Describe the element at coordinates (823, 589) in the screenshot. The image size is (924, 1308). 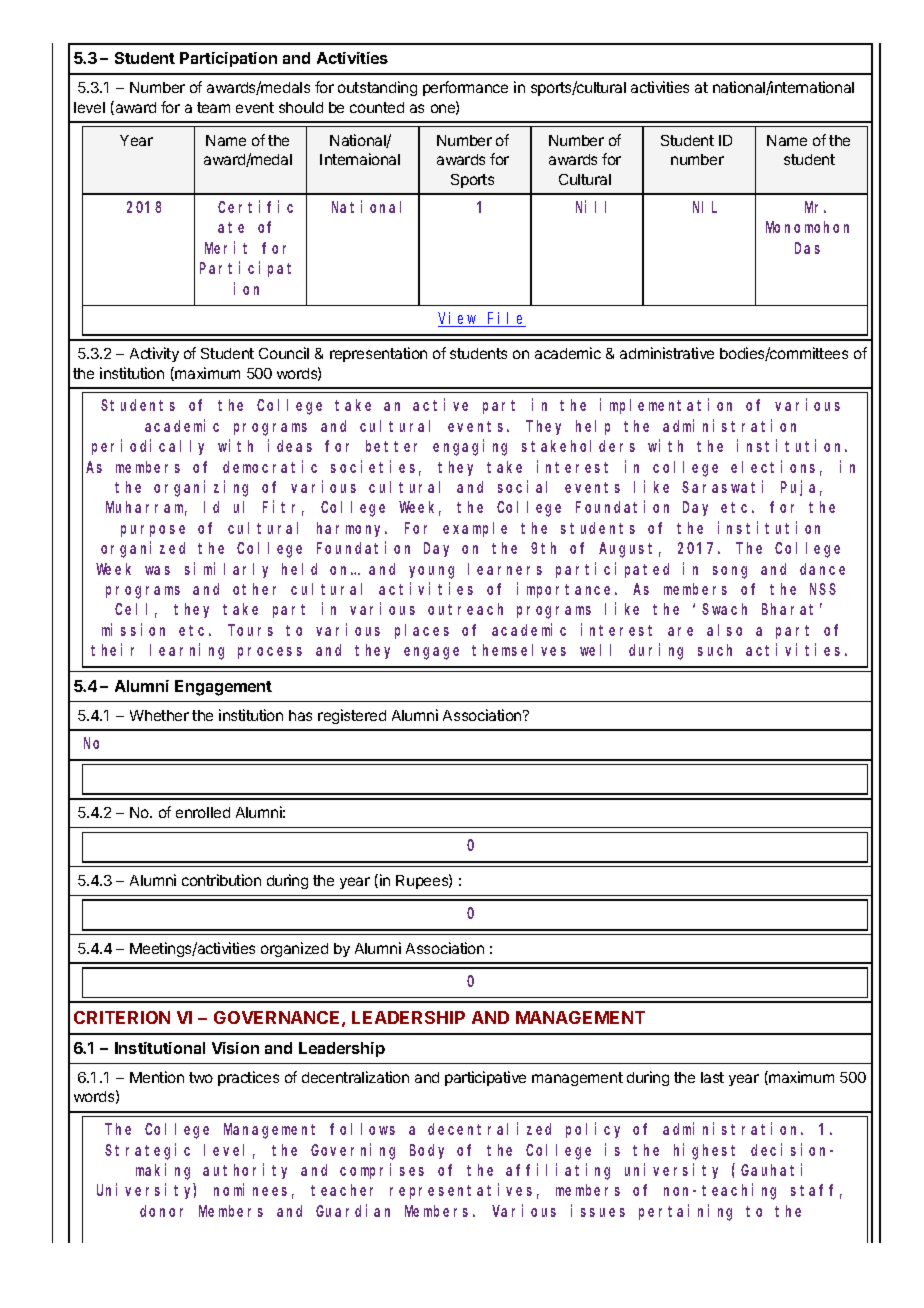
I see `NSS` at that location.
